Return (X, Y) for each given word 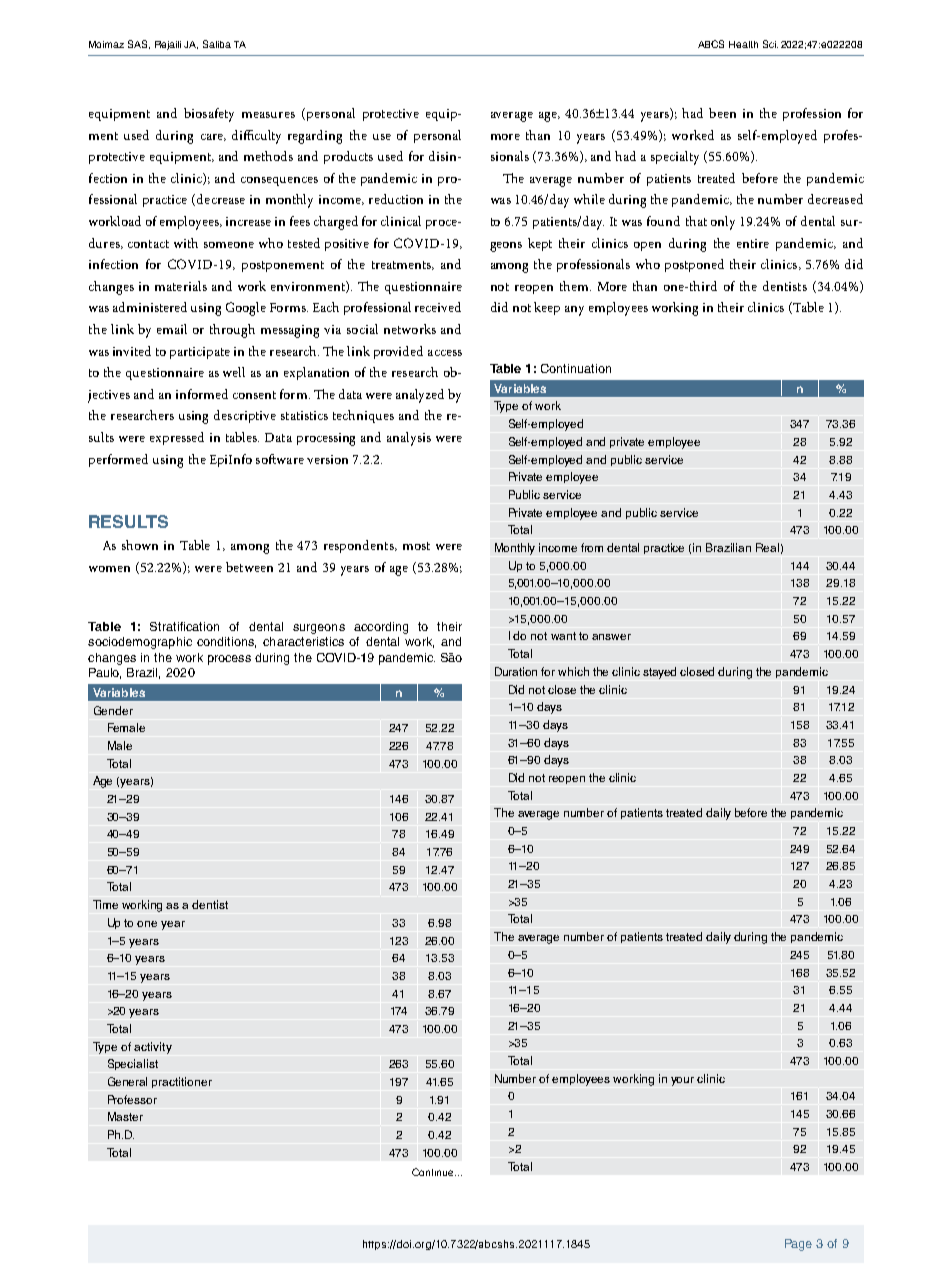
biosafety (209, 115)
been (722, 113)
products (348, 157)
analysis (409, 439)
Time (105, 904)
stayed (659, 673)
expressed (177, 438)
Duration (516, 671)
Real (767, 547)
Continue (434, 1172)
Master (125, 1116)
